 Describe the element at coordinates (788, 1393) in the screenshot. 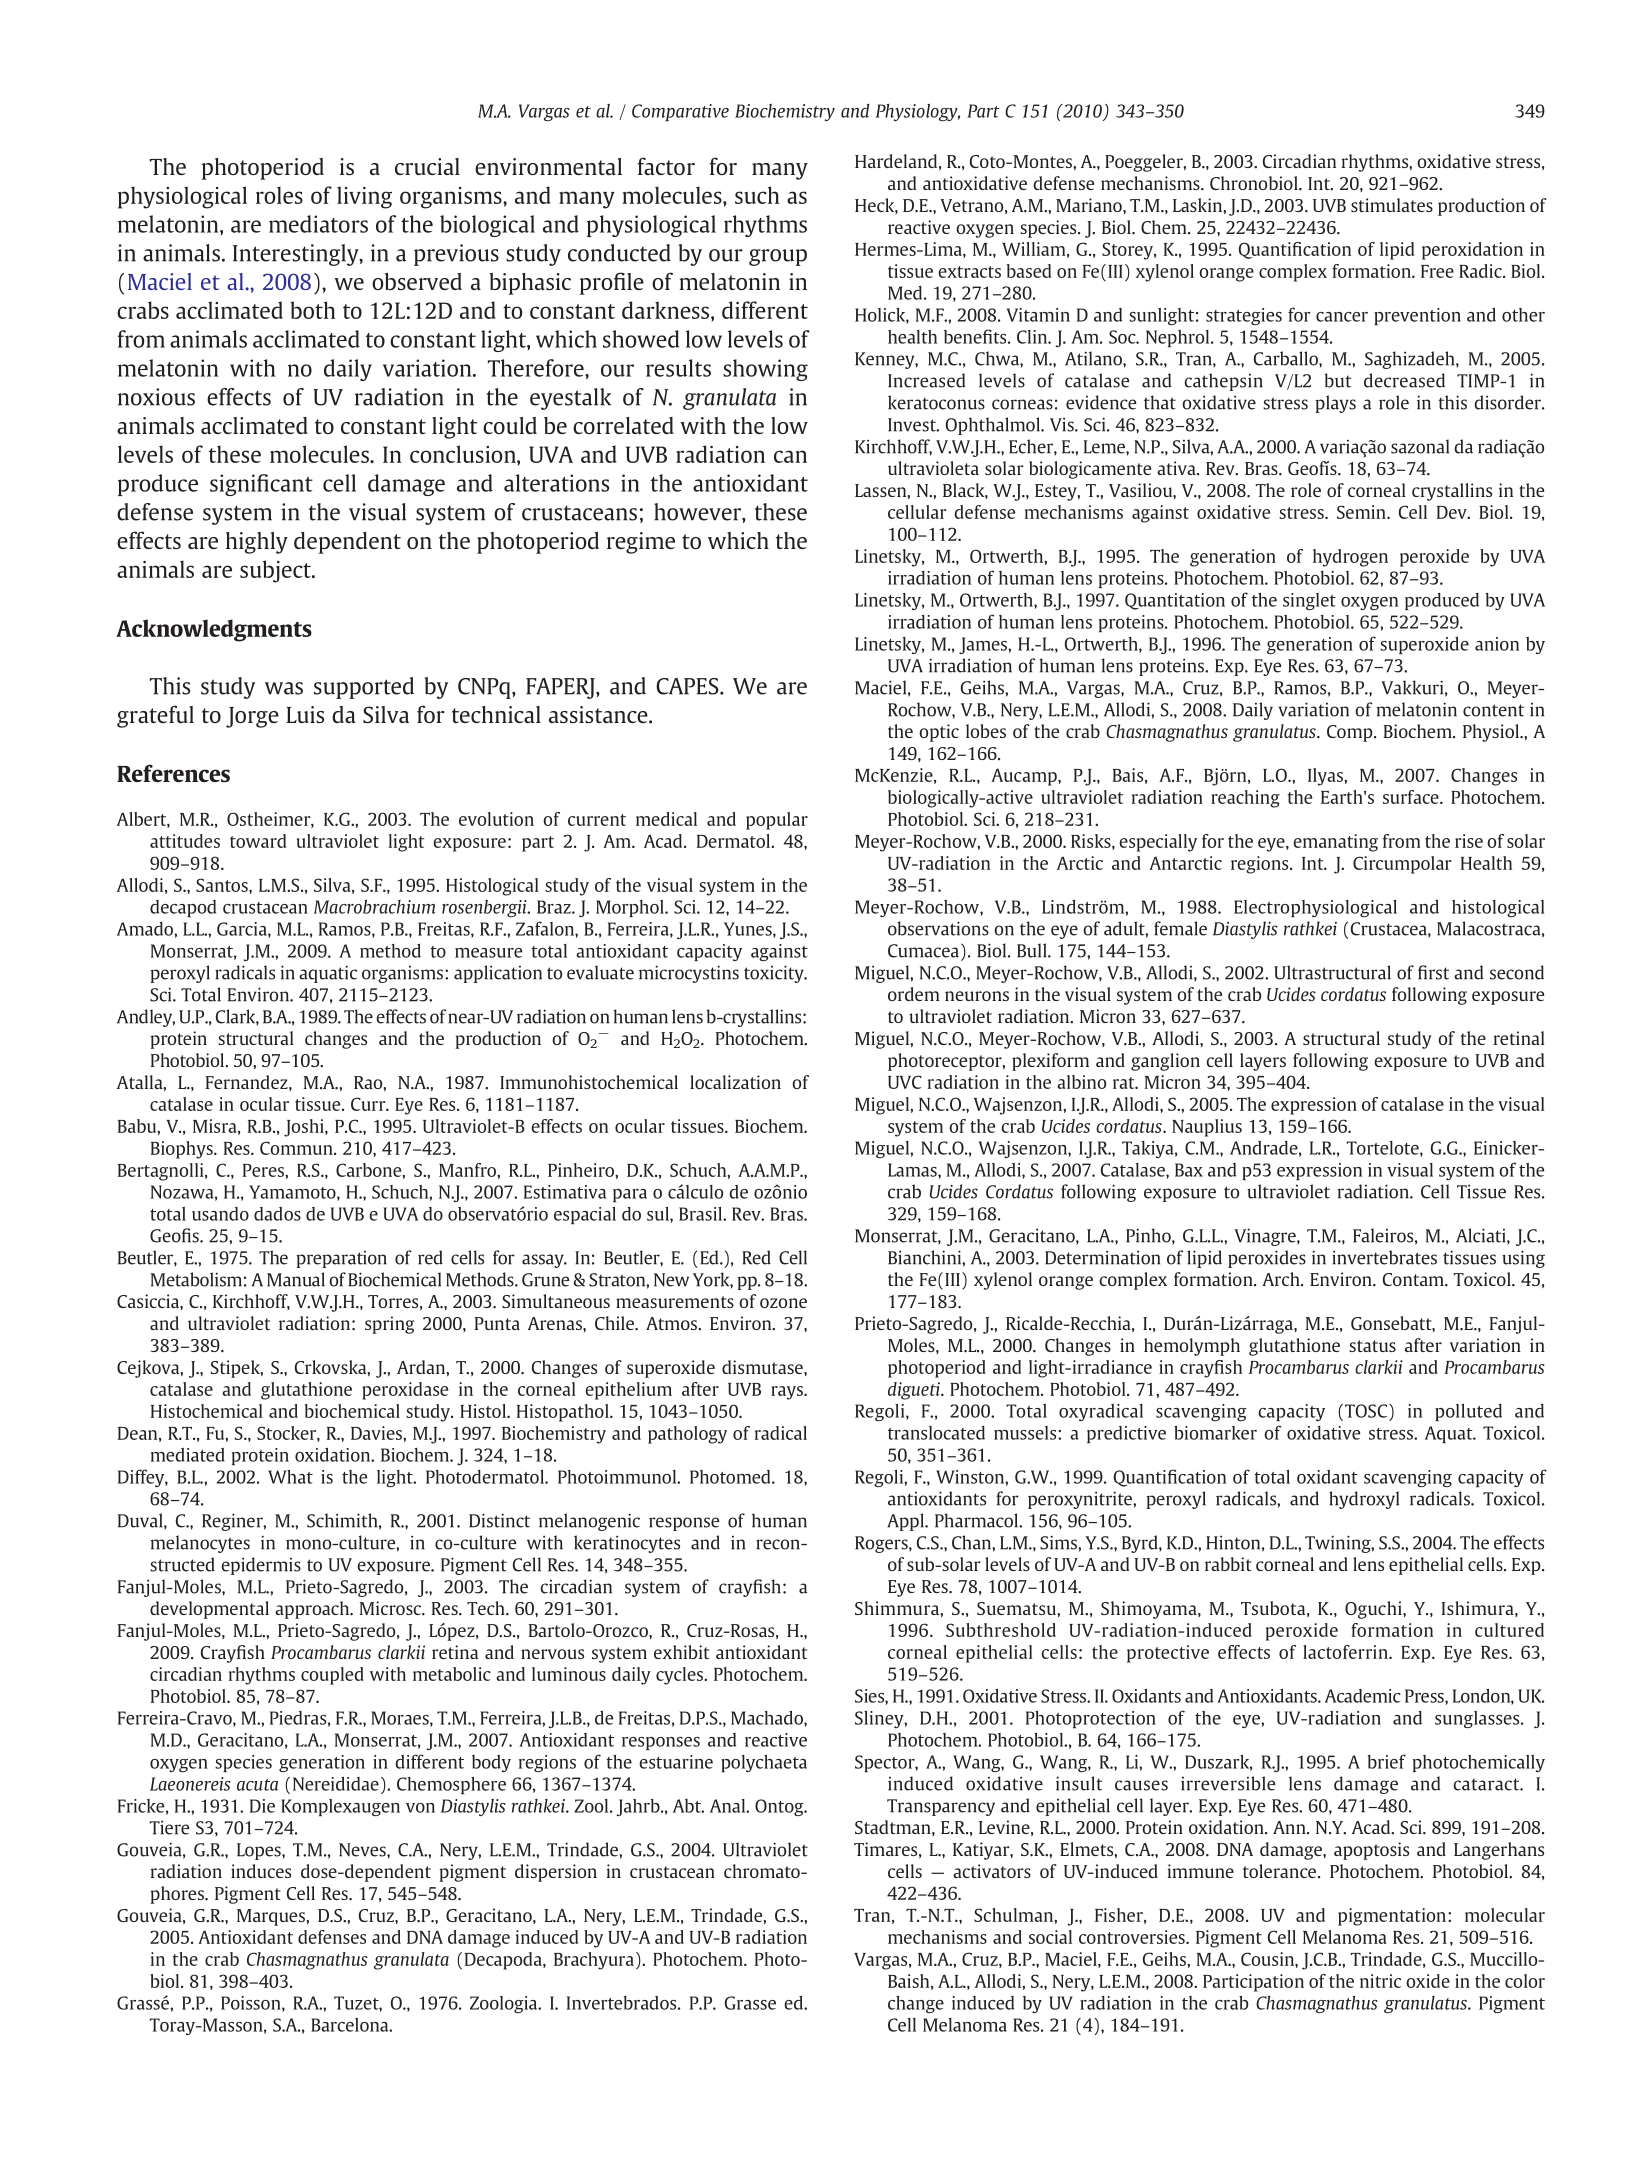

I see `rays` at that location.
